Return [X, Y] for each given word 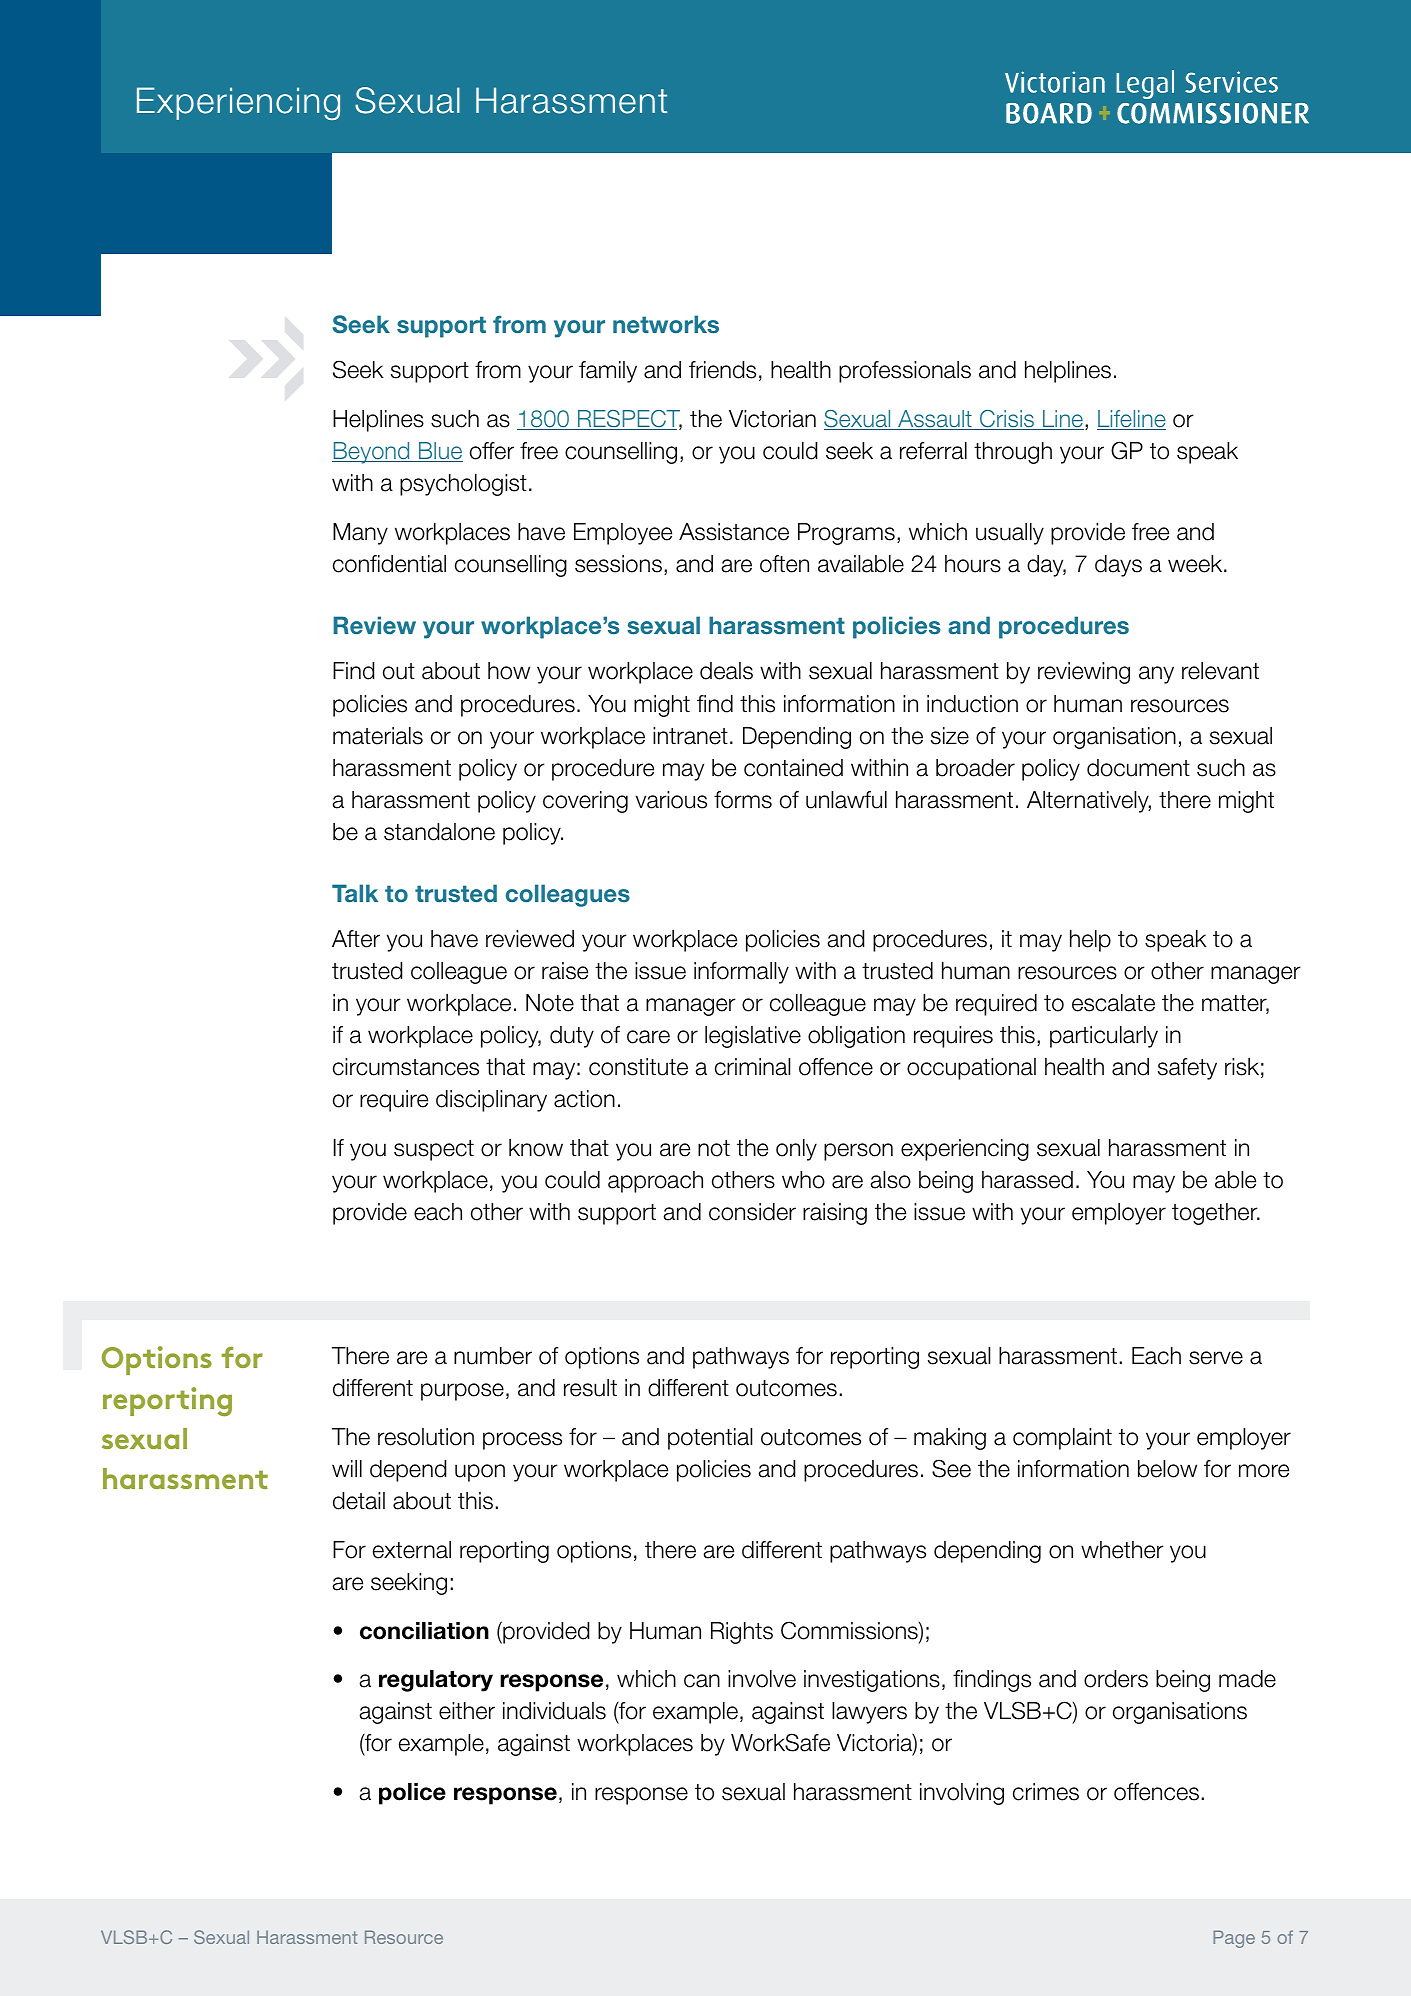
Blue [440, 452]
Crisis [1007, 420]
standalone [439, 832]
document [1138, 768]
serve [1216, 1358]
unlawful [846, 800]
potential [710, 1439]
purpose [462, 1392]
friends [722, 370]
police [412, 1794]
